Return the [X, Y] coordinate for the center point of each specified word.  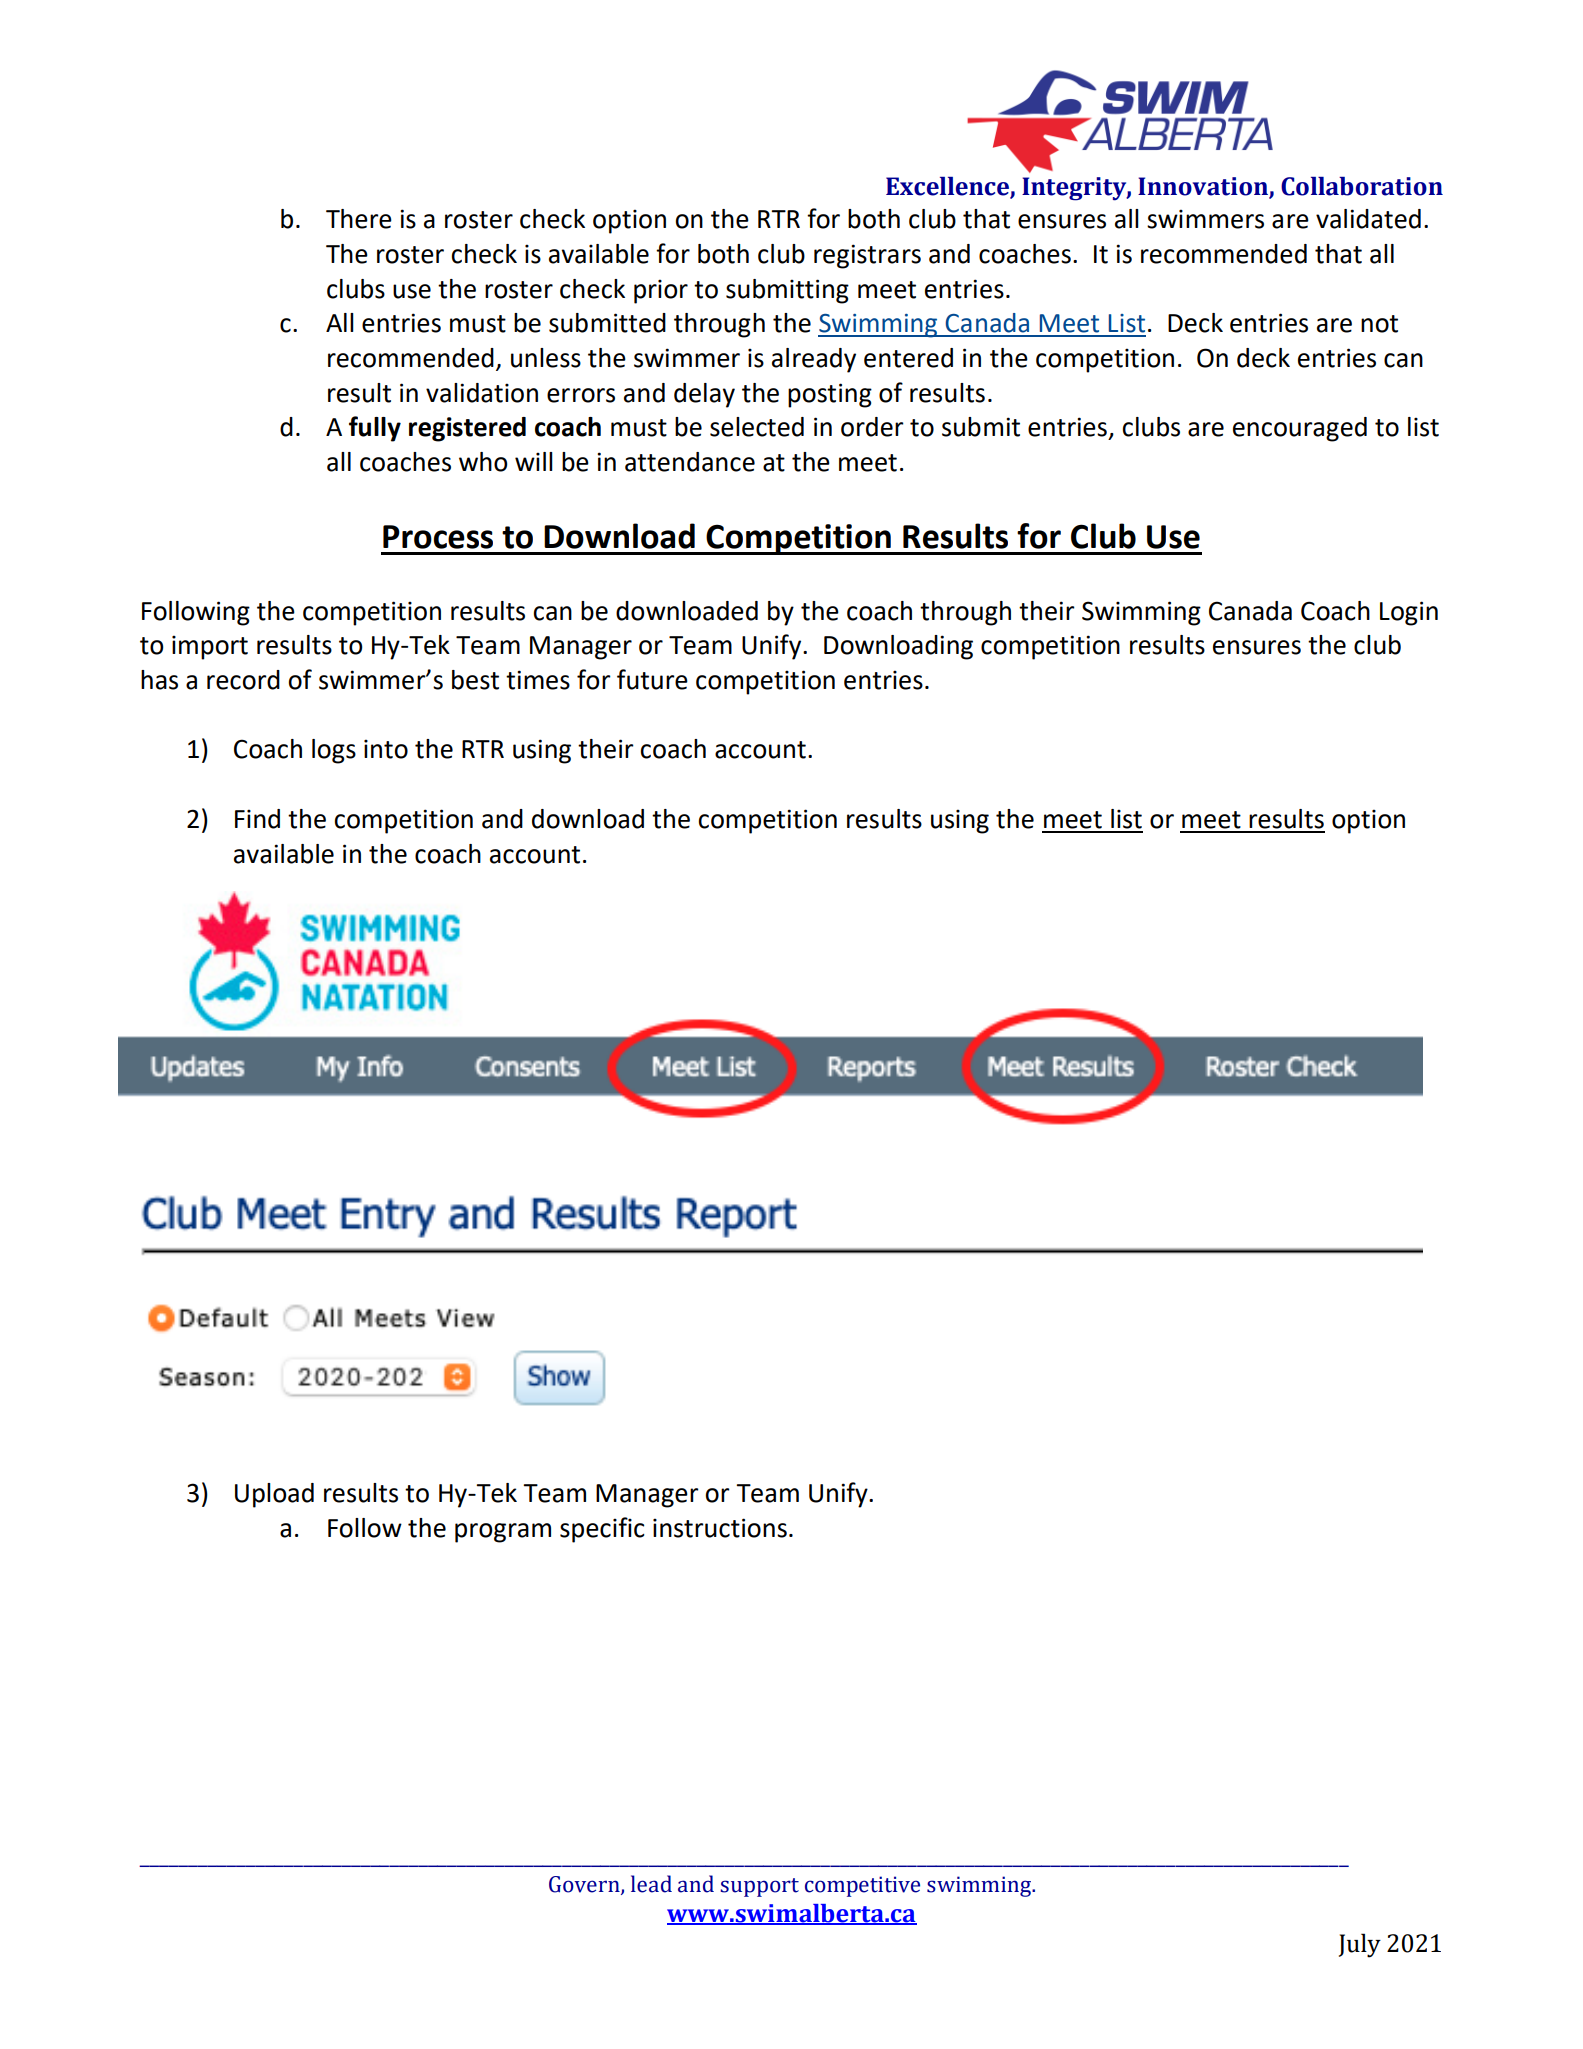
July [1360, 1945]
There [359, 219]
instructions [720, 1528]
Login [1409, 613]
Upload [274, 1495]
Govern [585, 1885]
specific [602, 1530]
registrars [867, 256]
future [652, 679]
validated [1368, 219]
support [759, 1887]
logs [334, 751]
